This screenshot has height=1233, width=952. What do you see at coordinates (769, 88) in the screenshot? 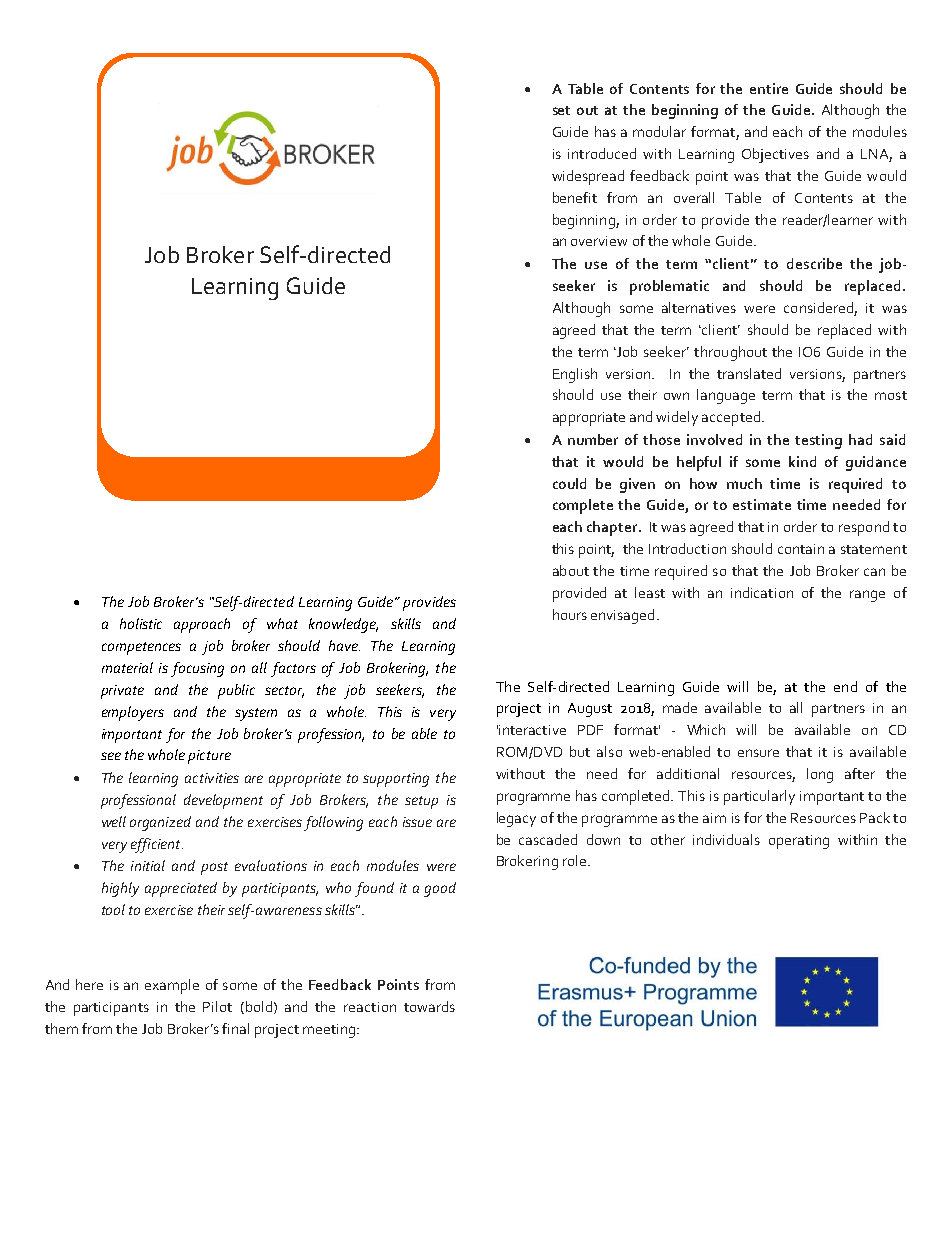
I see `entire` at bounding box center [769, 88].
